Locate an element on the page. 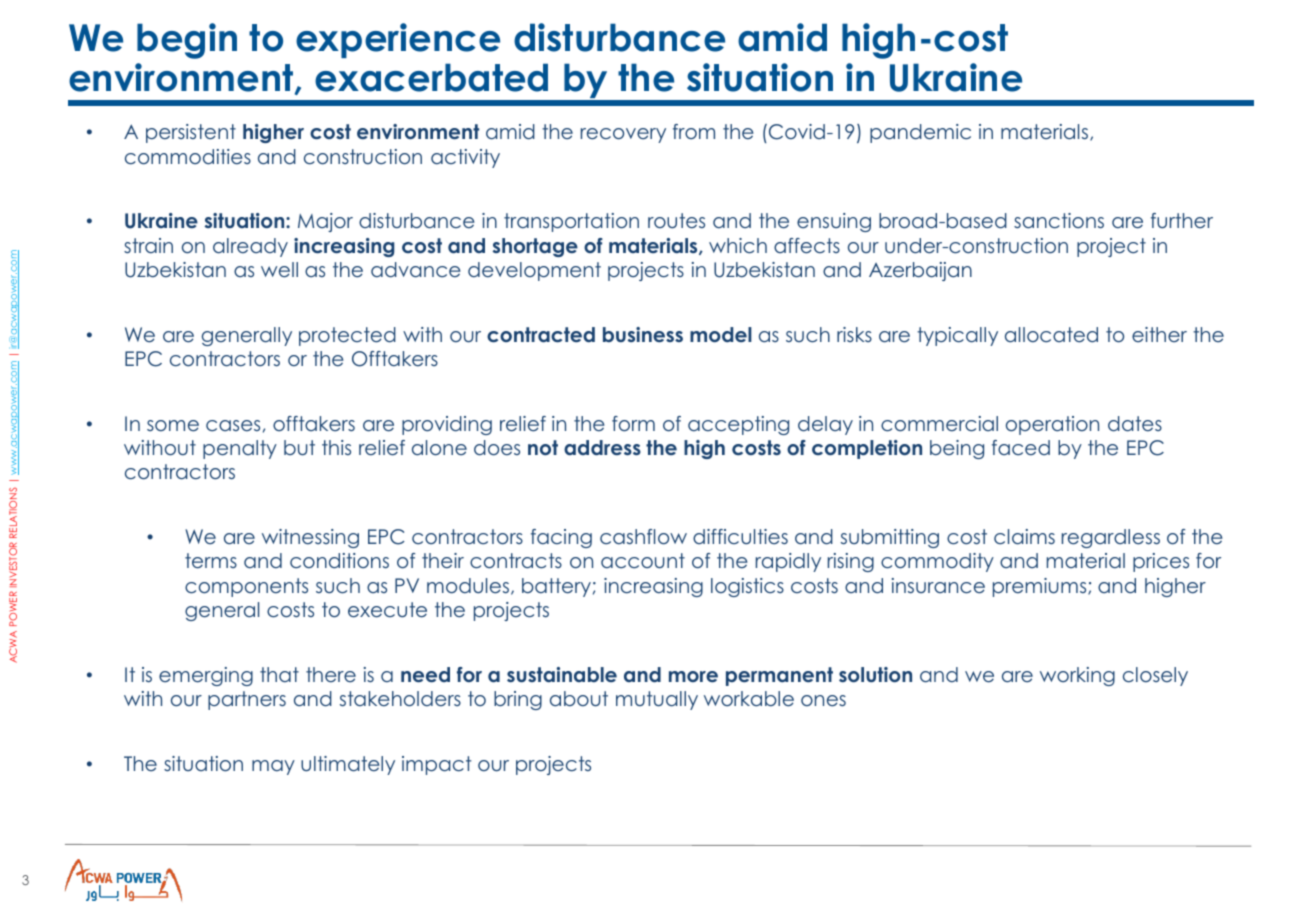 The height and width of the document is (911, 1316). from is located at coordinates (694, 131).
